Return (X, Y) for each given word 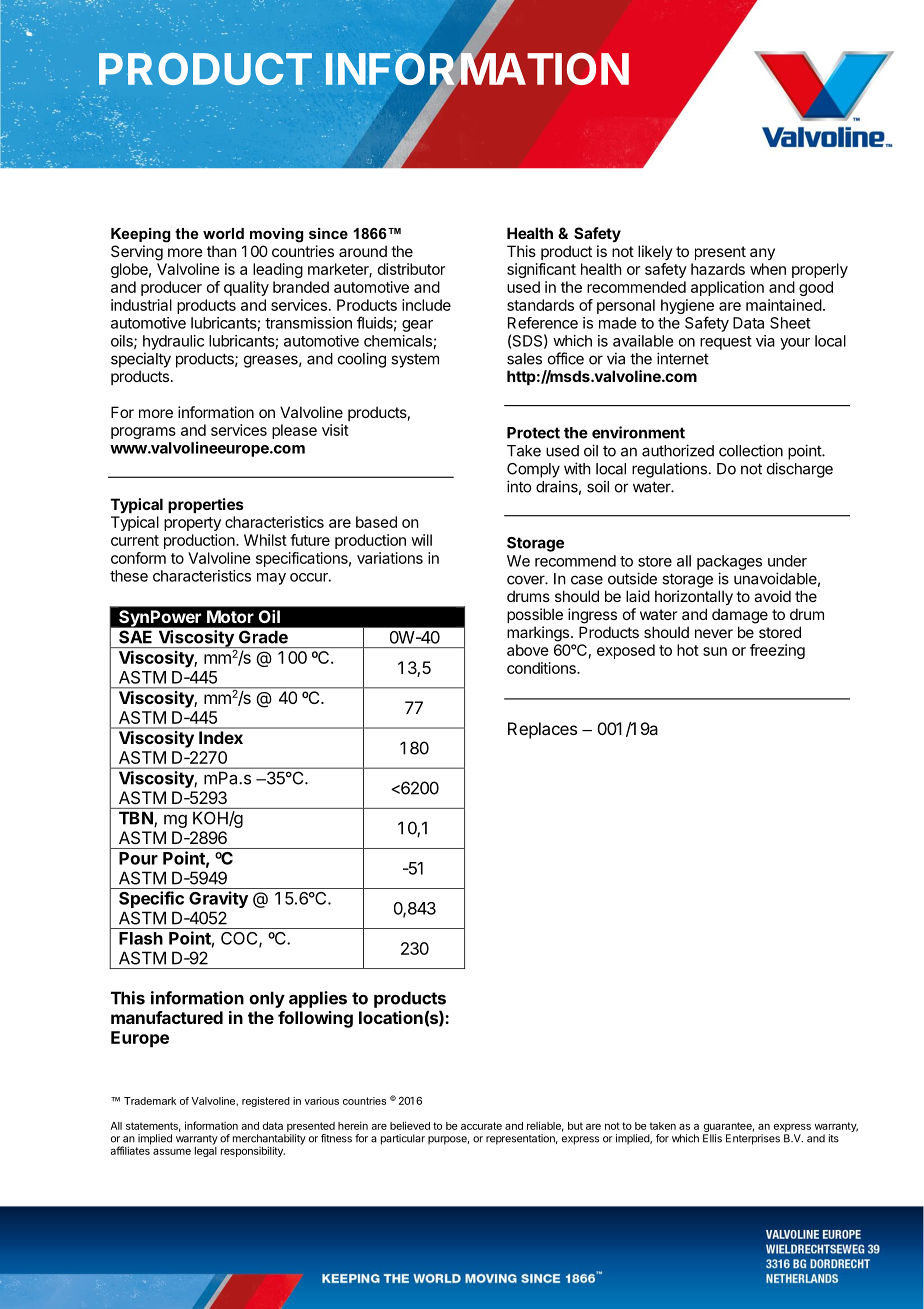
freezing (777, 651)
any (762, 254)
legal (206, 1150)
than (222, 251)
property (192, 524)
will (421, 540)
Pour (138, 858)
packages (729, 562)
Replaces (542, 730)
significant (541, 270)
